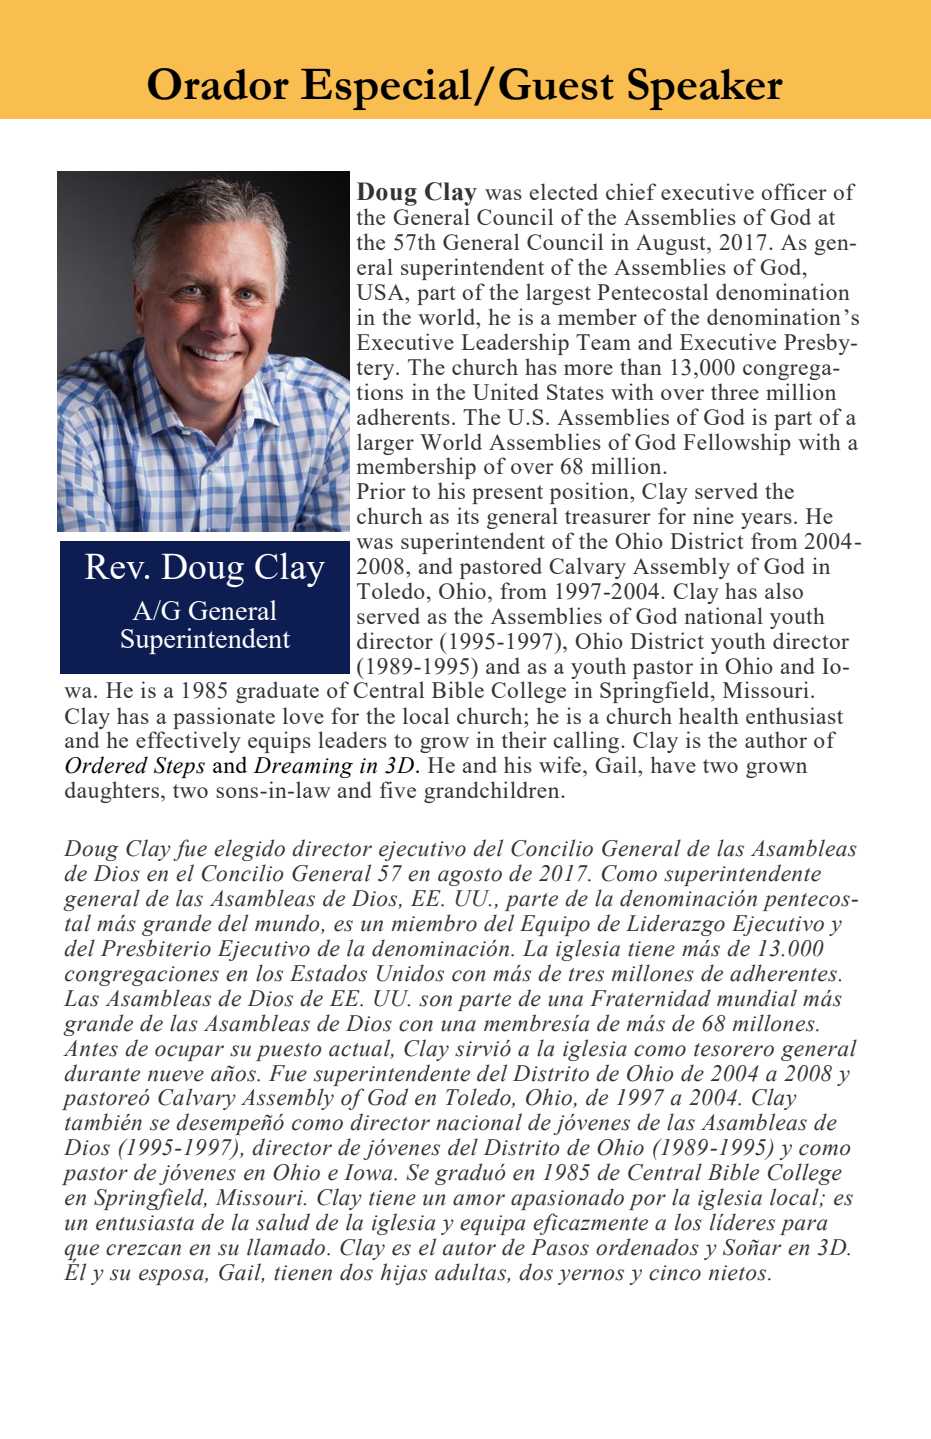 This screenshot has width=931, height=1439. What do you see at coordinates (757, 998) in the screenshot?
I see `mundial` at bounding box center [757, 998].
